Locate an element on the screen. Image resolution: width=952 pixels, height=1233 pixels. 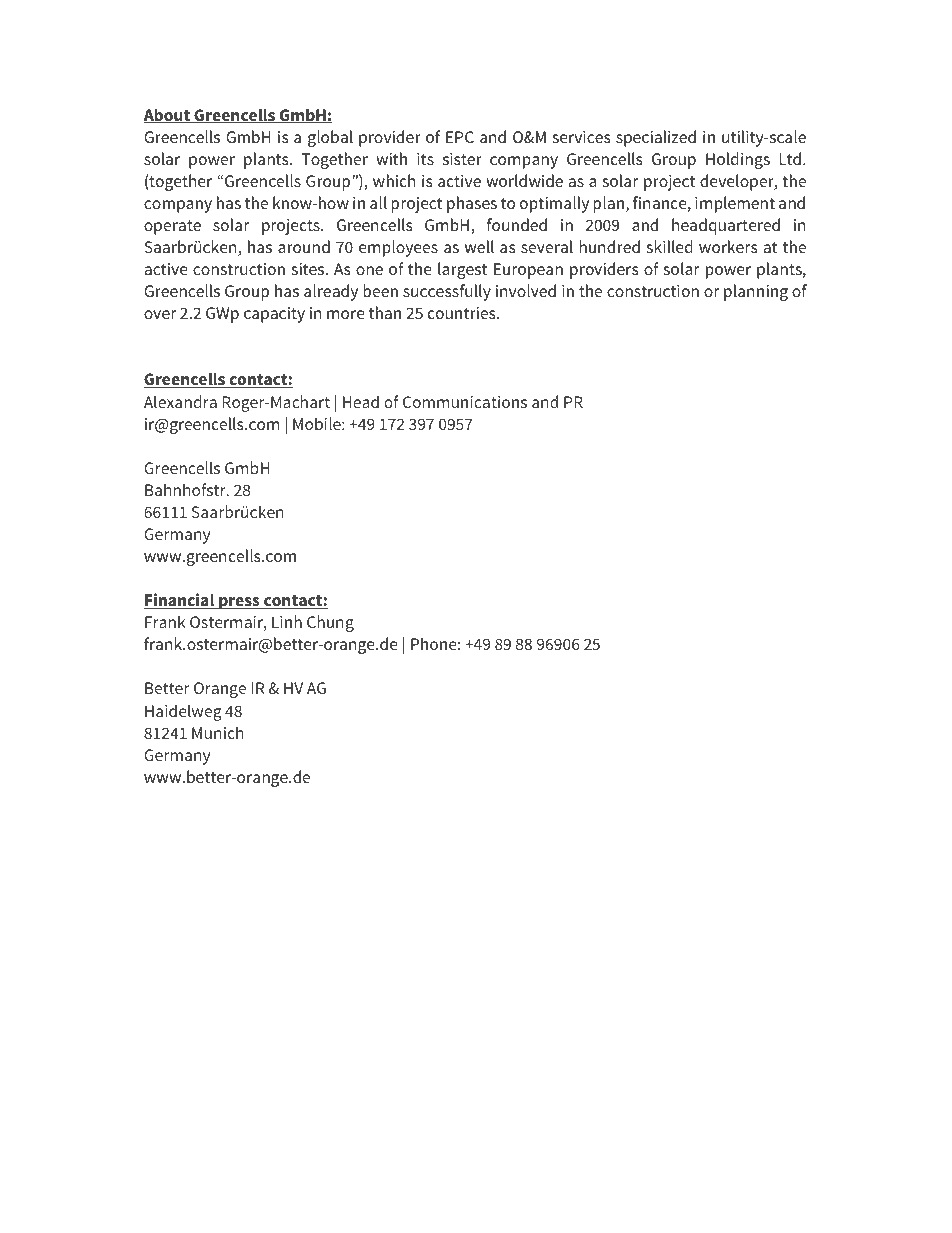
sites is located at coordinates (308, 269).
